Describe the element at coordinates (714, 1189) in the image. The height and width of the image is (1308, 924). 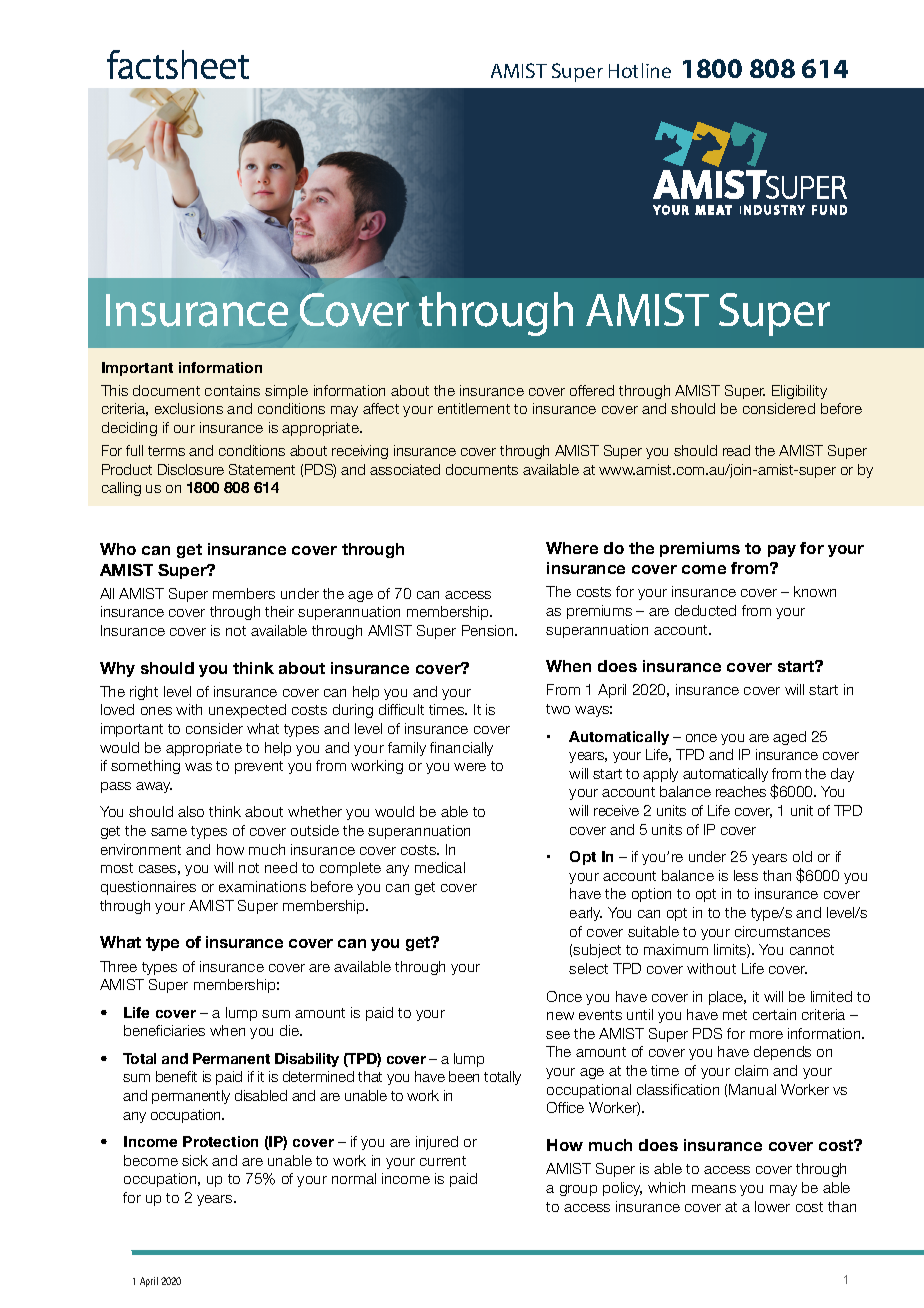
I see `means` at that location.
